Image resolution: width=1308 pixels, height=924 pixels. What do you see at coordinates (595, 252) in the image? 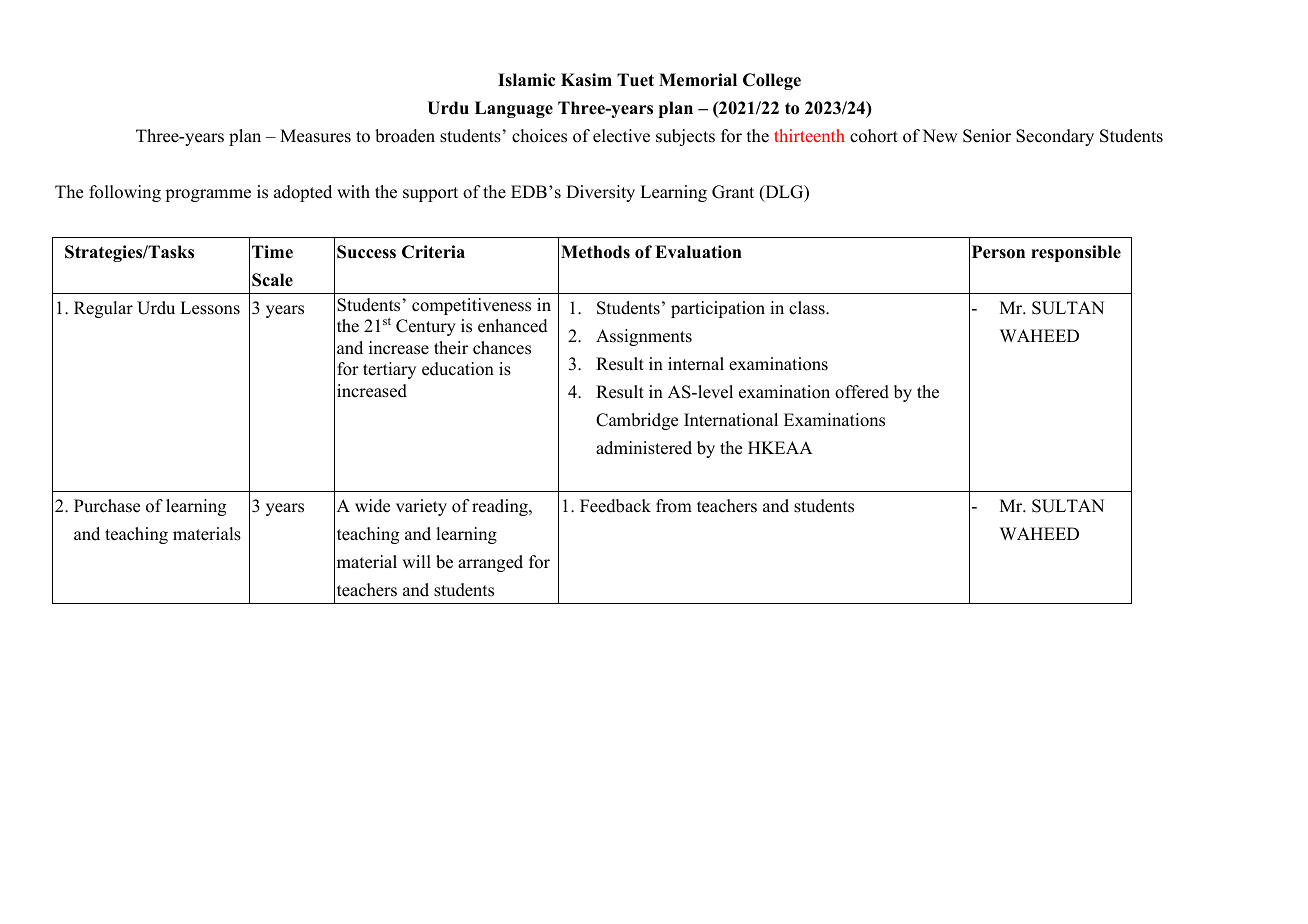
I see `Methods` at bounding box center [595, 252].
